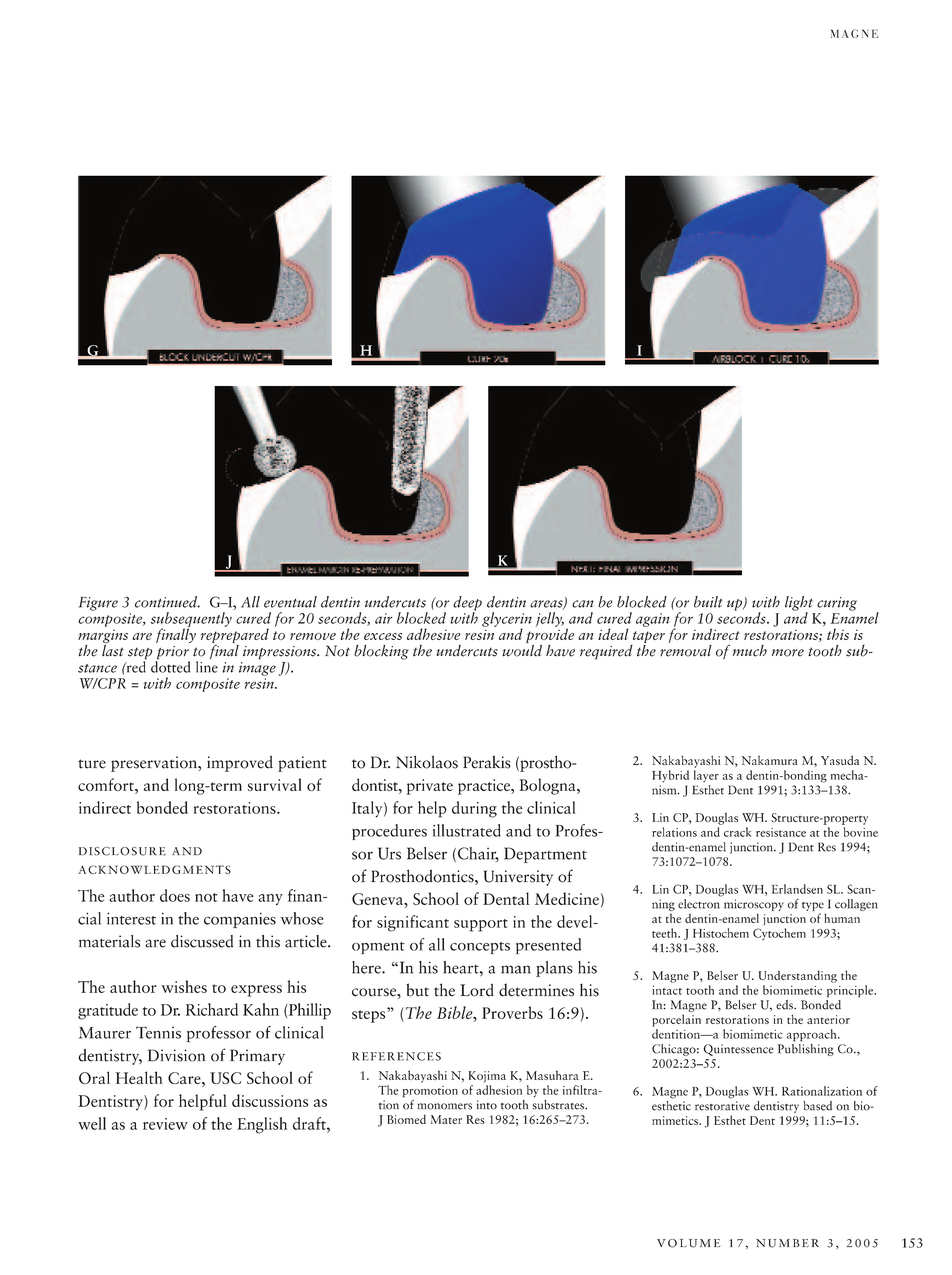  Describe the element at coordinates (191, 620) in the image. I see `subsequently` at that location.
